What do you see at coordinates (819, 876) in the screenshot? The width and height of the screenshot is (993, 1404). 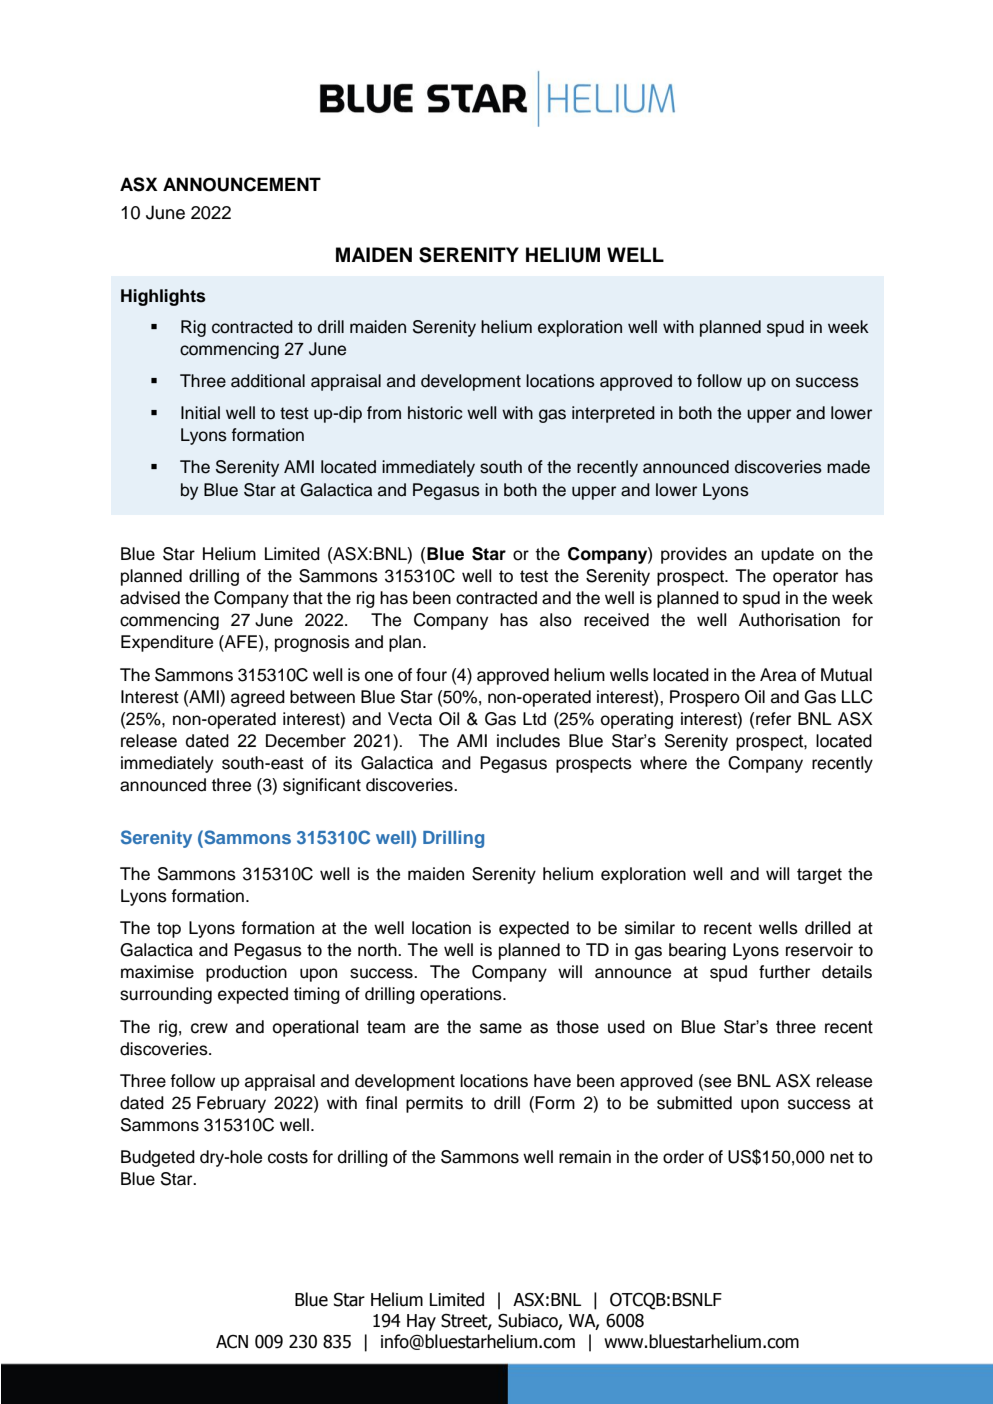 I see `target` at bounding box center [819, 876].
